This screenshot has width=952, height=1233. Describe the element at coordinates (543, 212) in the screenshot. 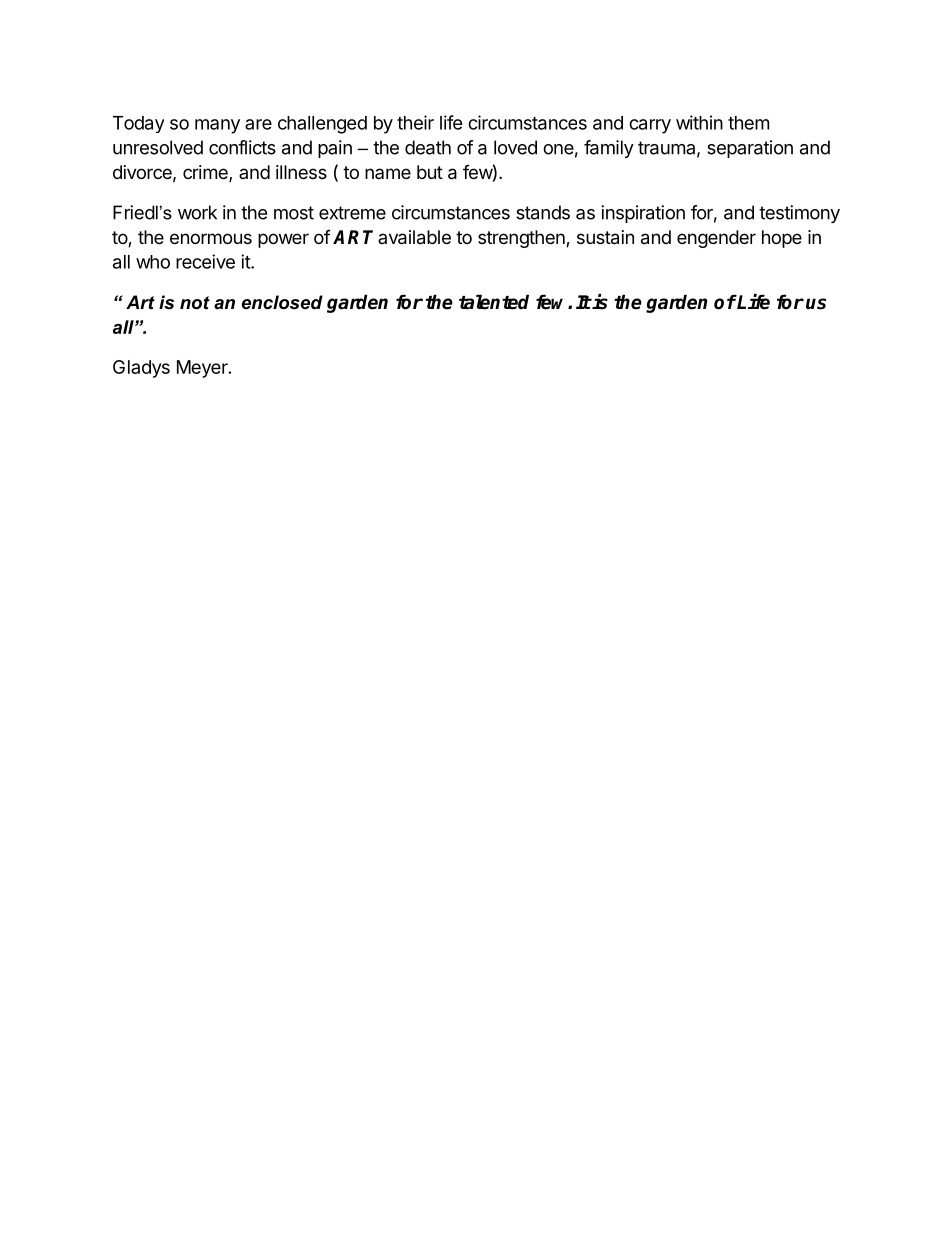

I see `stands` at that location.
